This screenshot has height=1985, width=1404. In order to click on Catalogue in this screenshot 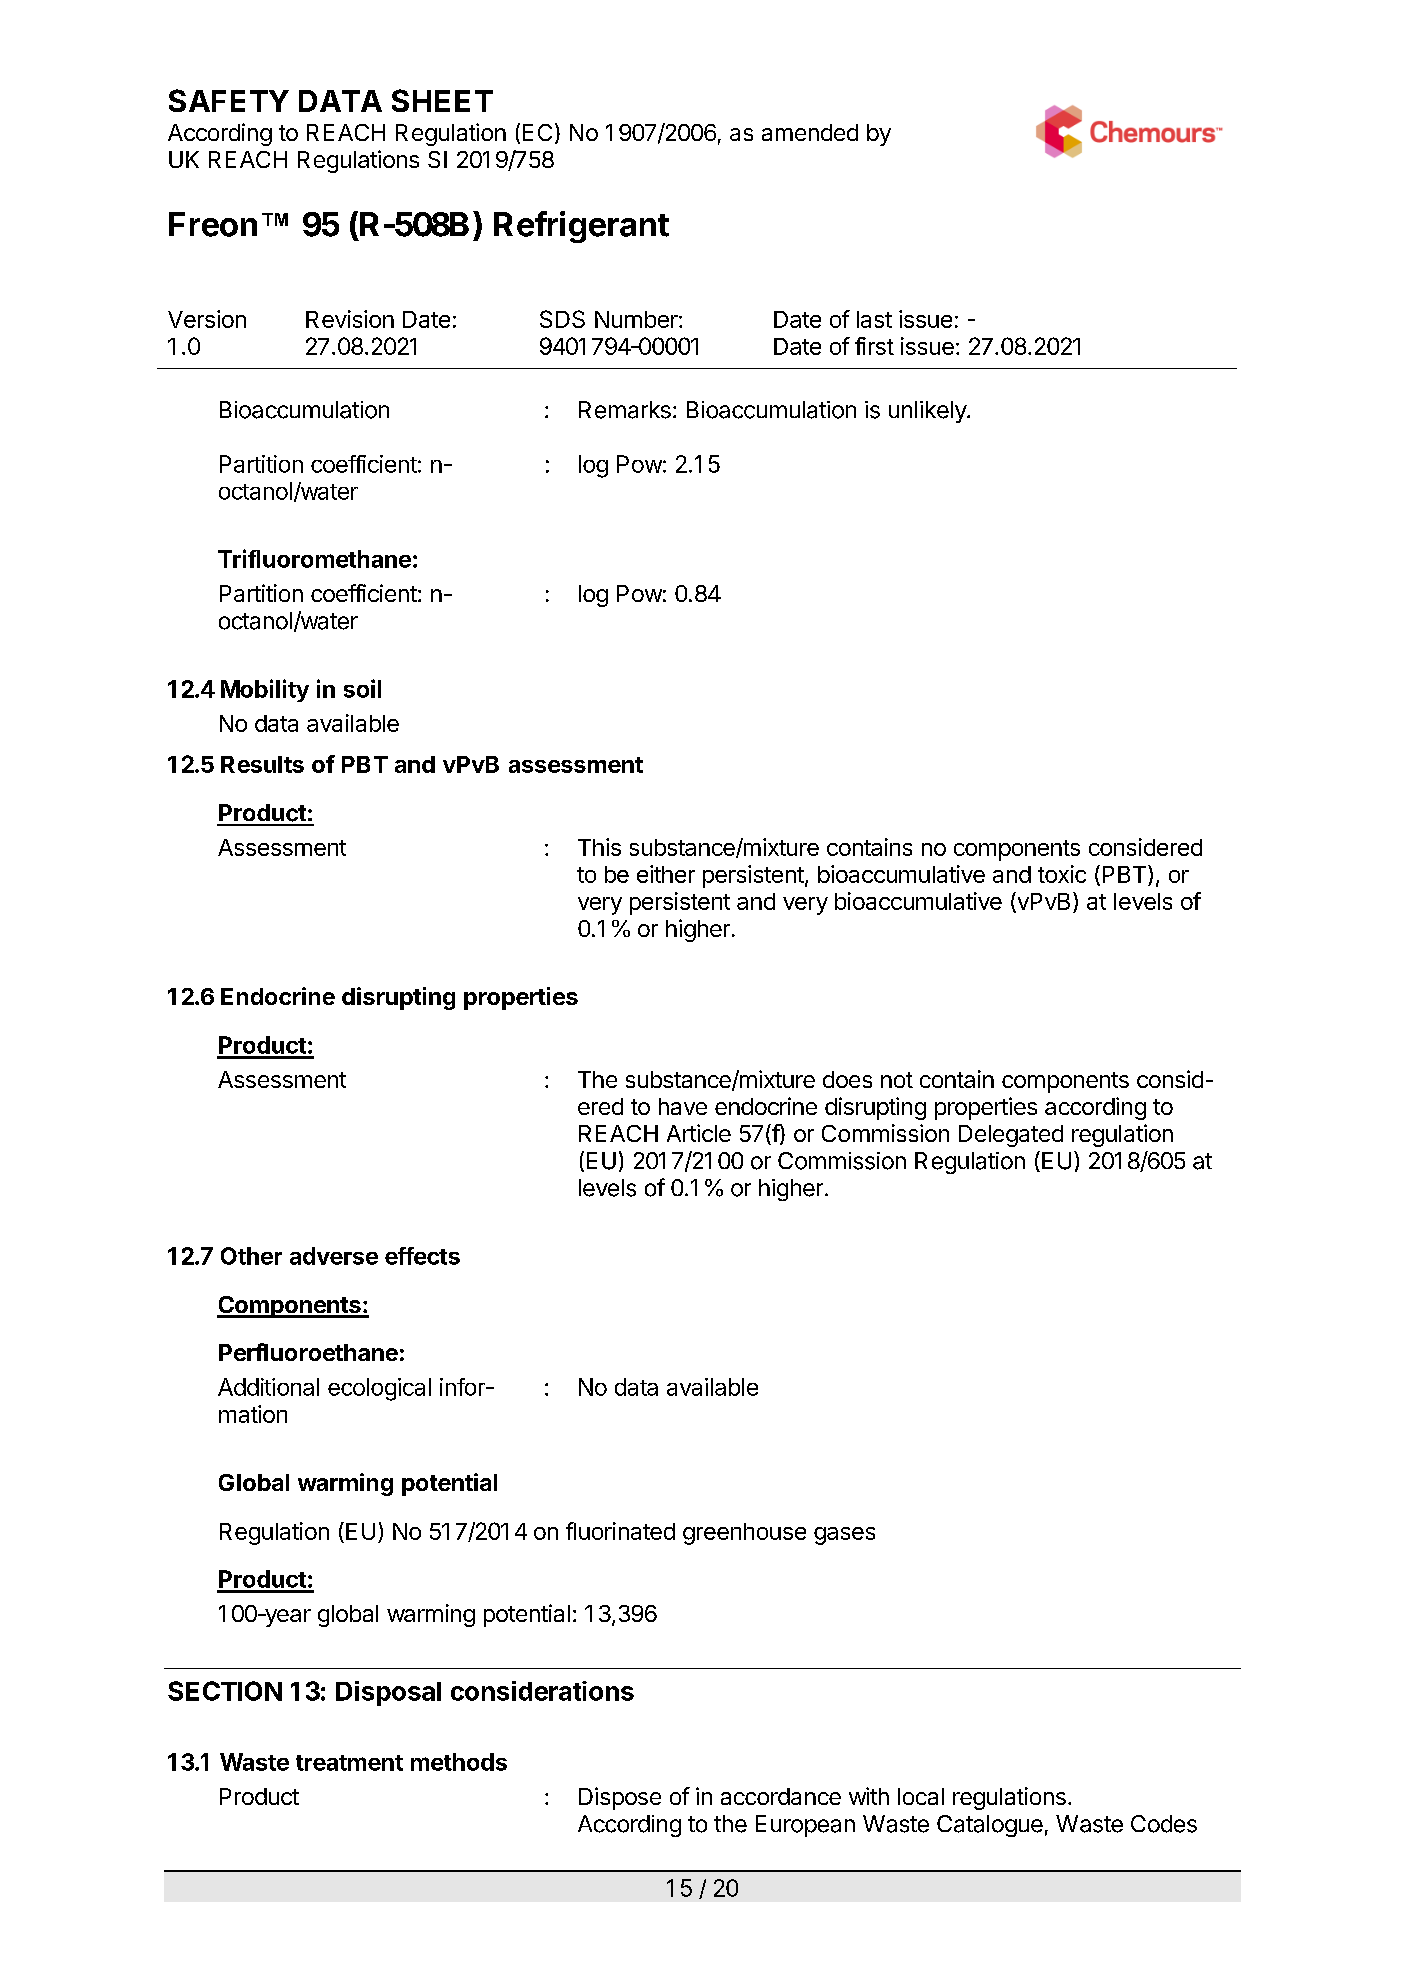, I will do `click(990, 1826)`.
